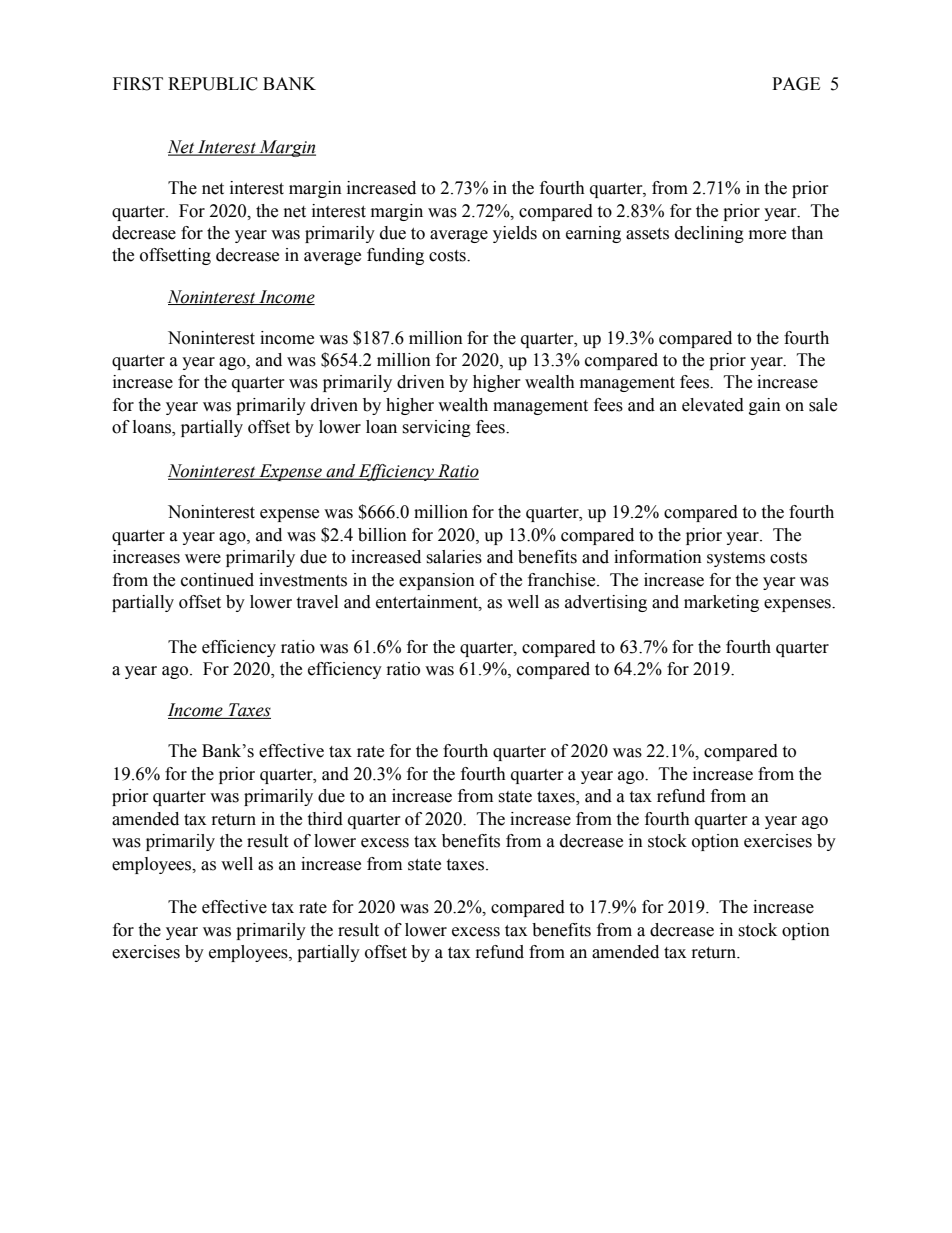  I want to click on were, so click(203, 559).
